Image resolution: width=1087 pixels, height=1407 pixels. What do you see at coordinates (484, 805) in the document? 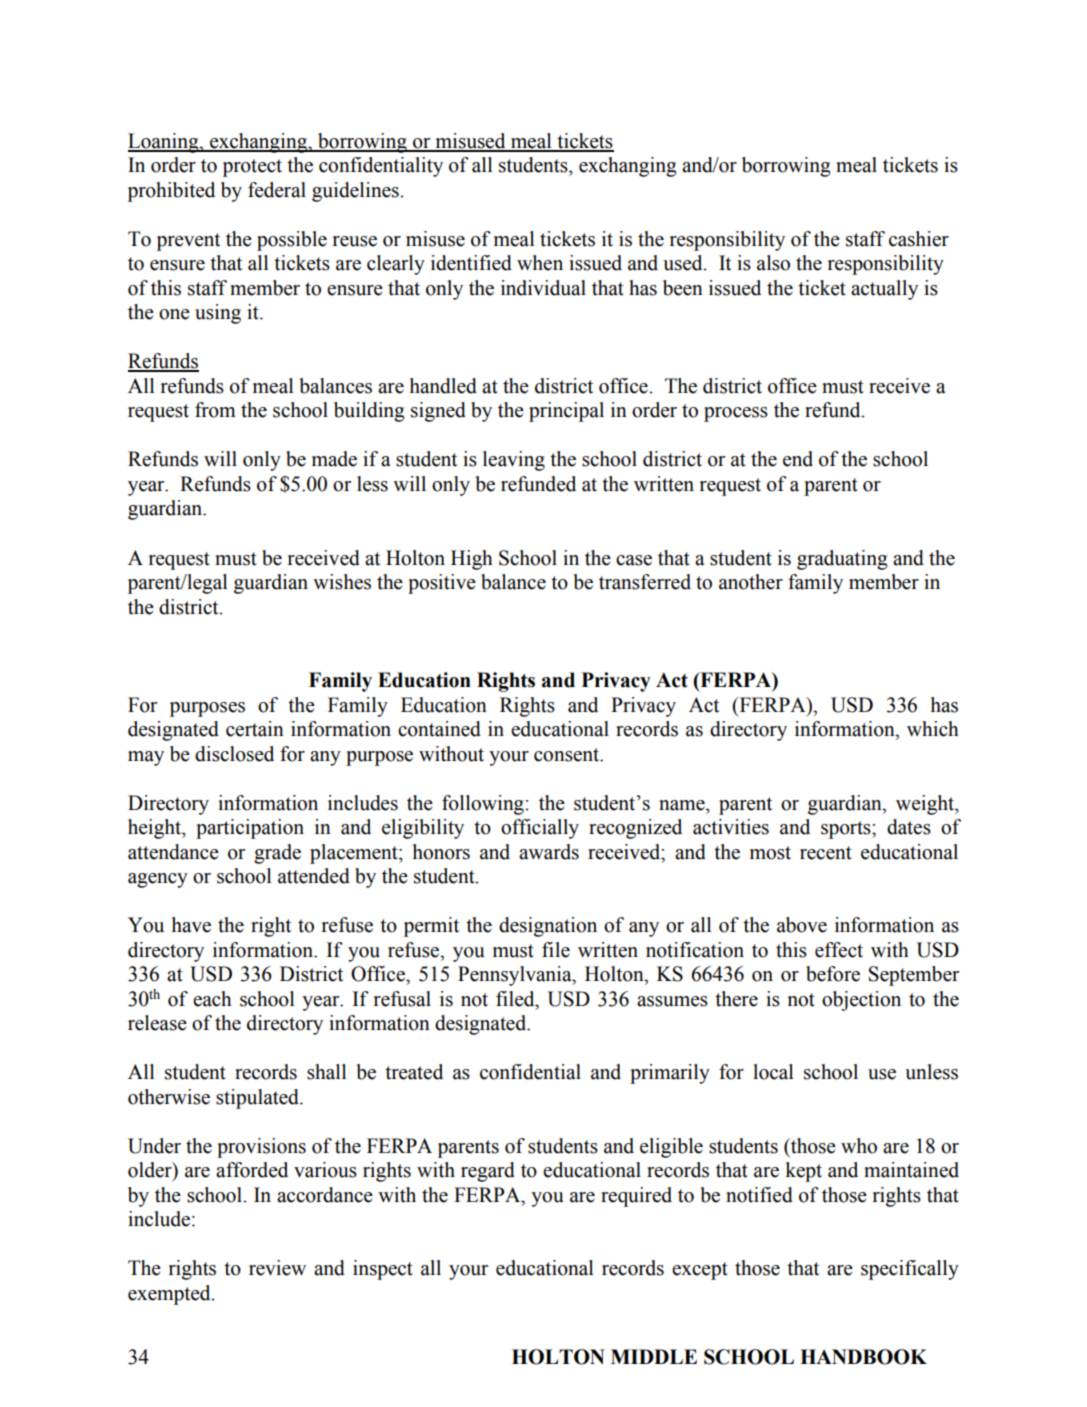
I see `following` at bounding box center [484, 805].
